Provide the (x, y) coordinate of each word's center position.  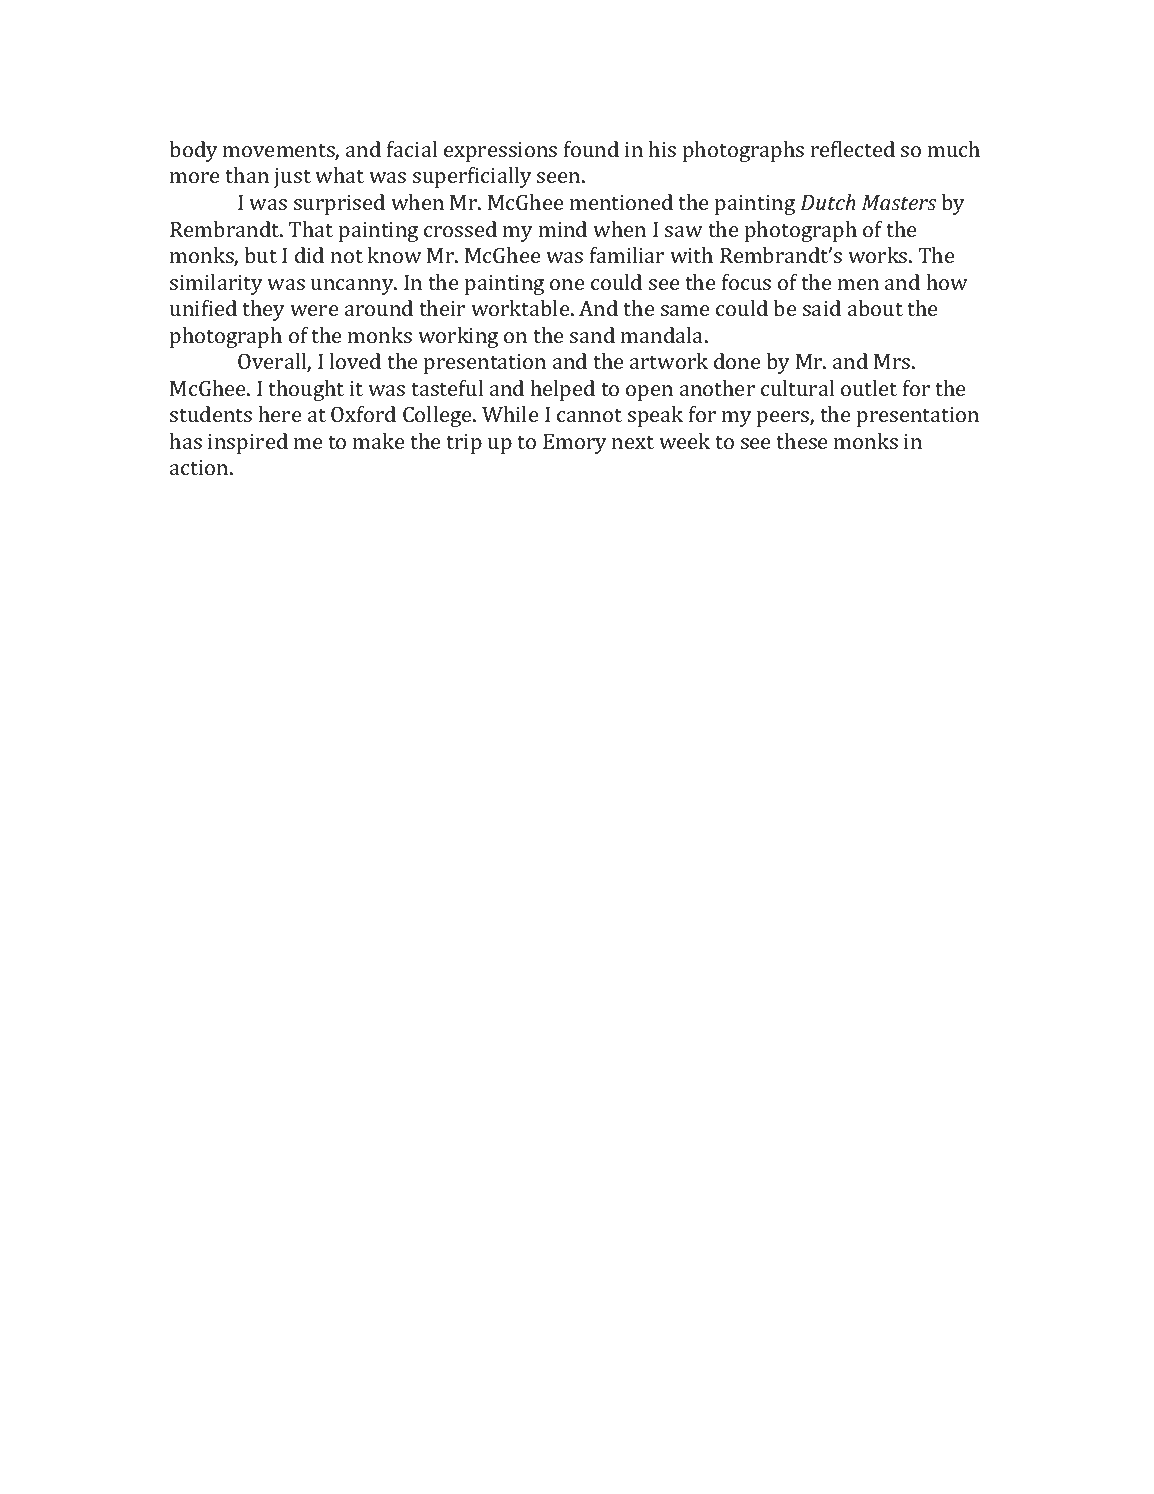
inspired (248, 443)
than (247, 175)
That (310, 229)
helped (563, 390)
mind (563, 229)
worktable (521, 308)
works (879, 255)
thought (306, 390)
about (875, 308)
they (263, 310)
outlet (869, 388)
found (591, 149)
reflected (853, 149)
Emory (575, 444)
